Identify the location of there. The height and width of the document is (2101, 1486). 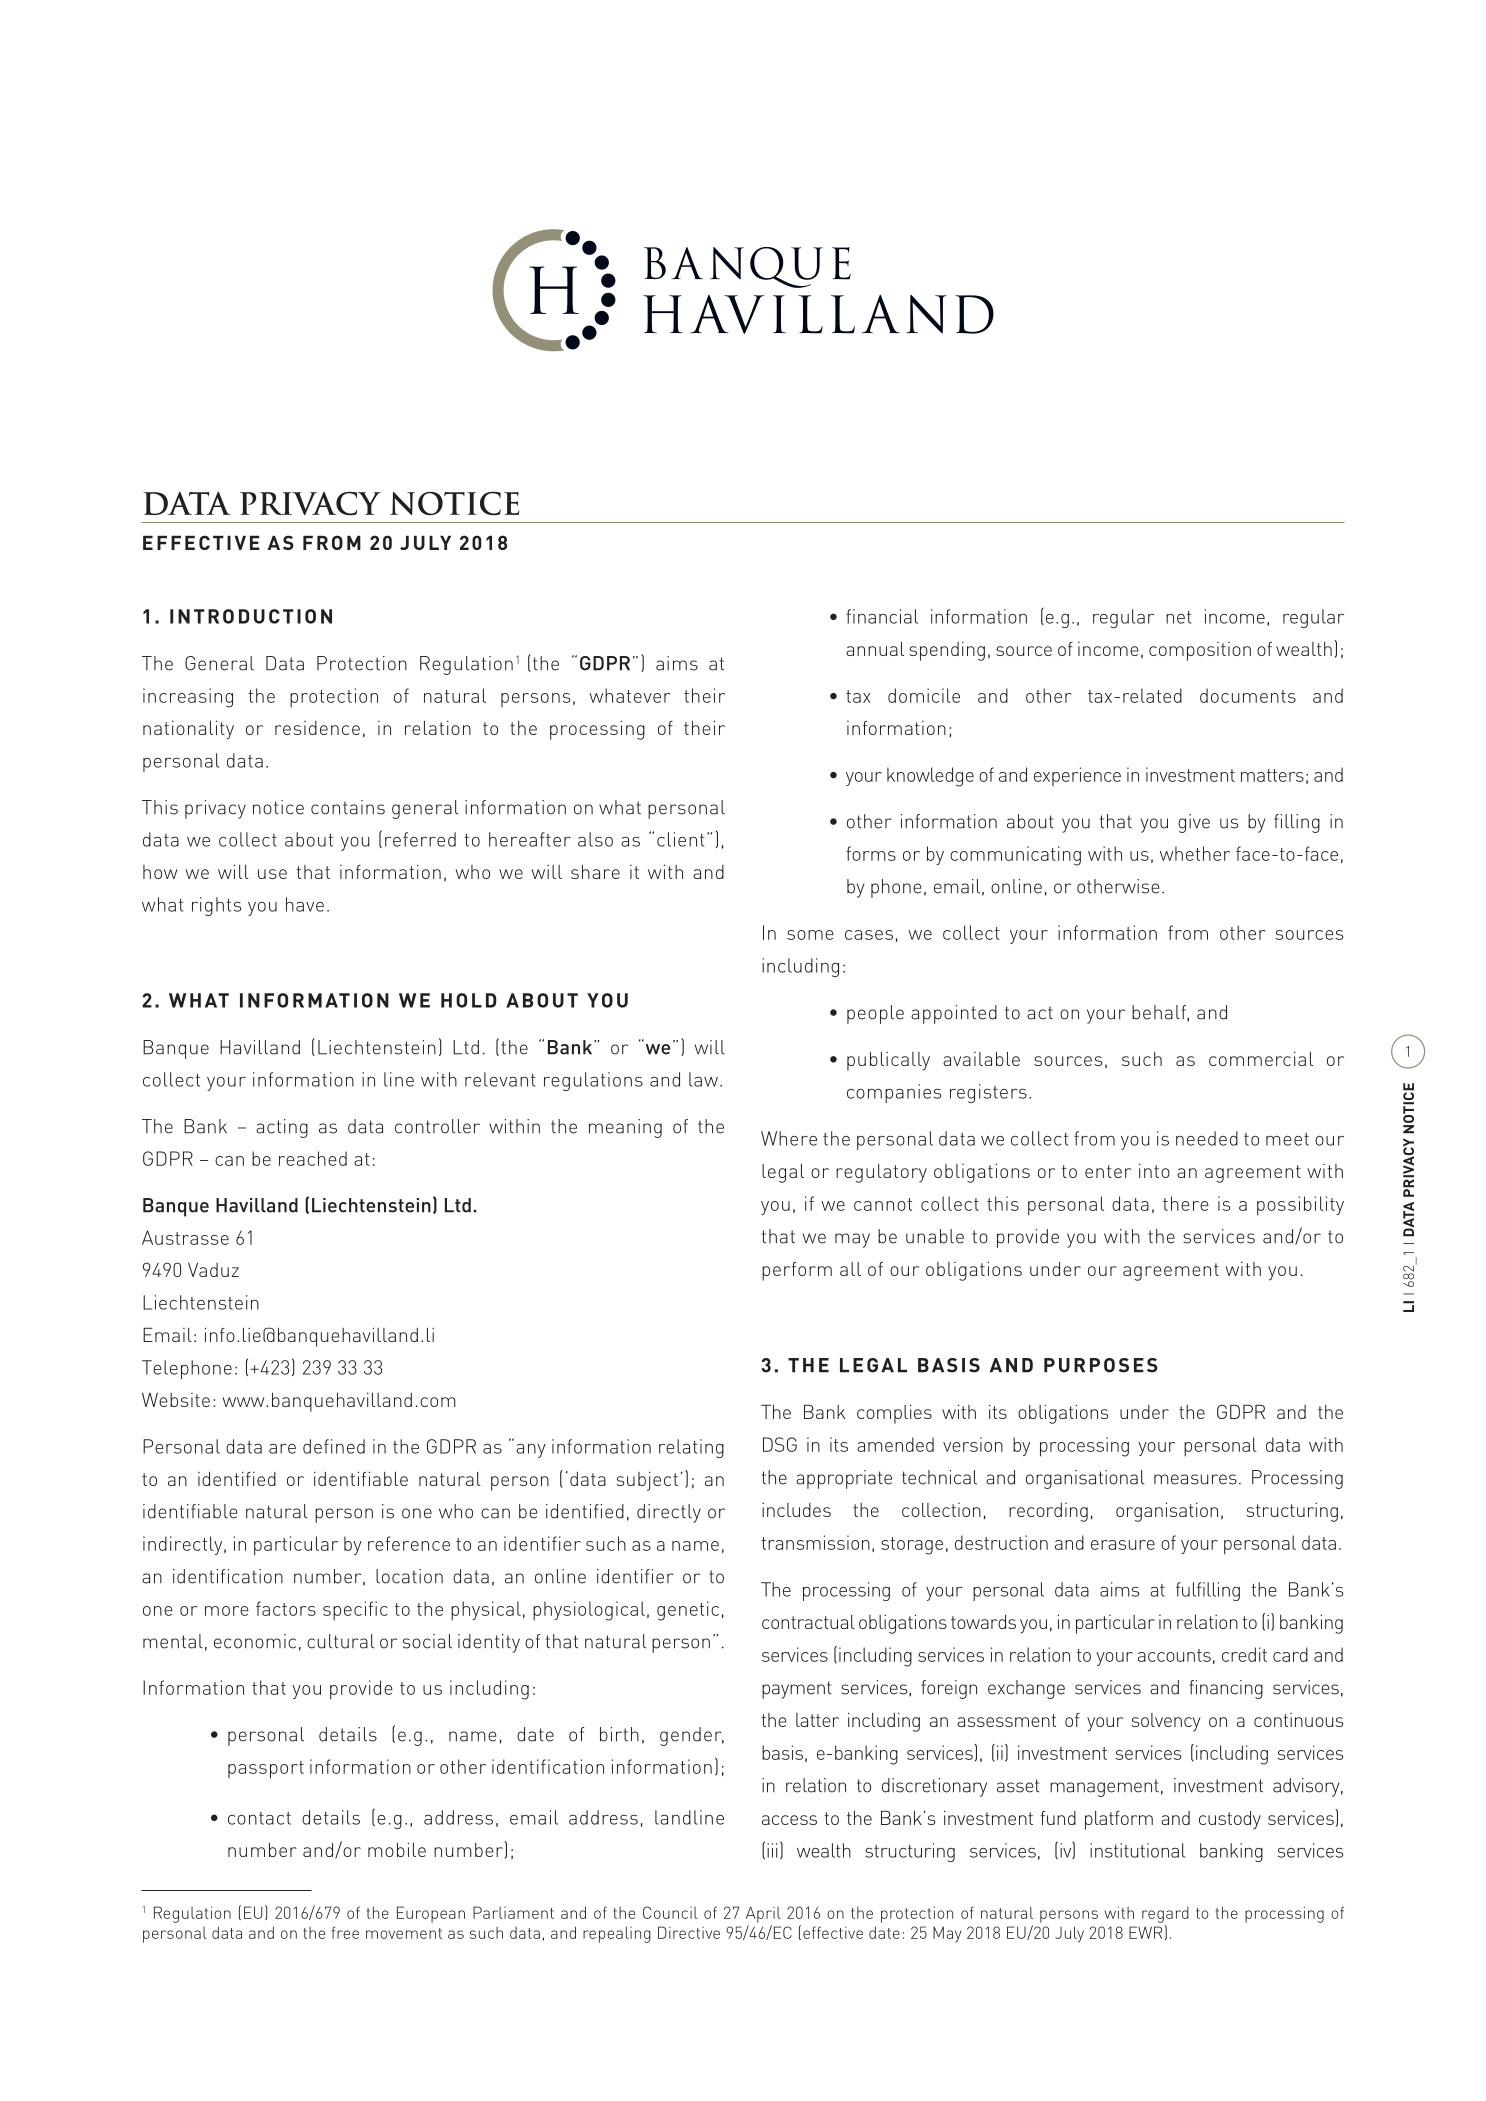
(1186, 1203).
